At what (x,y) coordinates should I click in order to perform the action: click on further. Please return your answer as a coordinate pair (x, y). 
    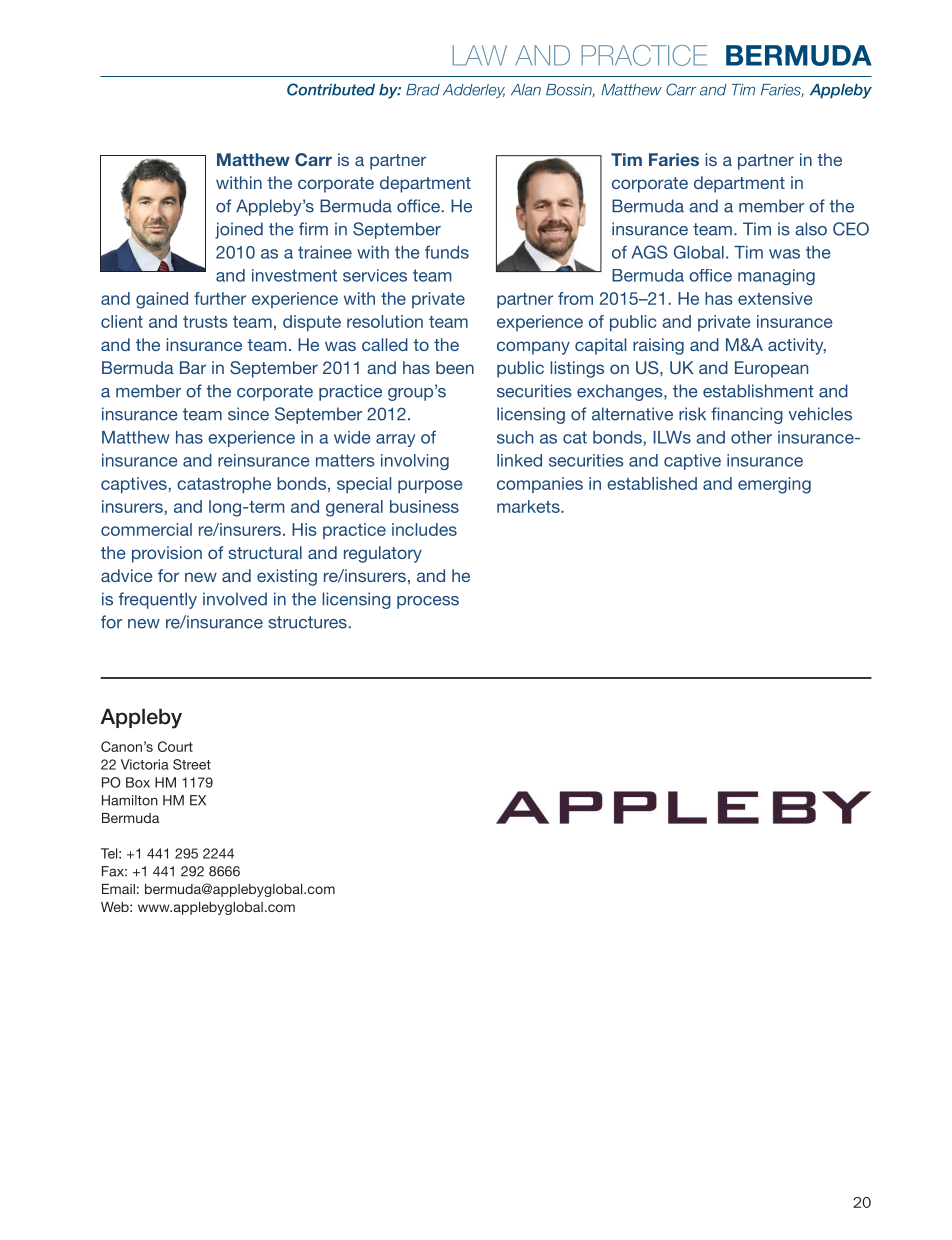
    Looking at the image, I should click on (220, 298).
